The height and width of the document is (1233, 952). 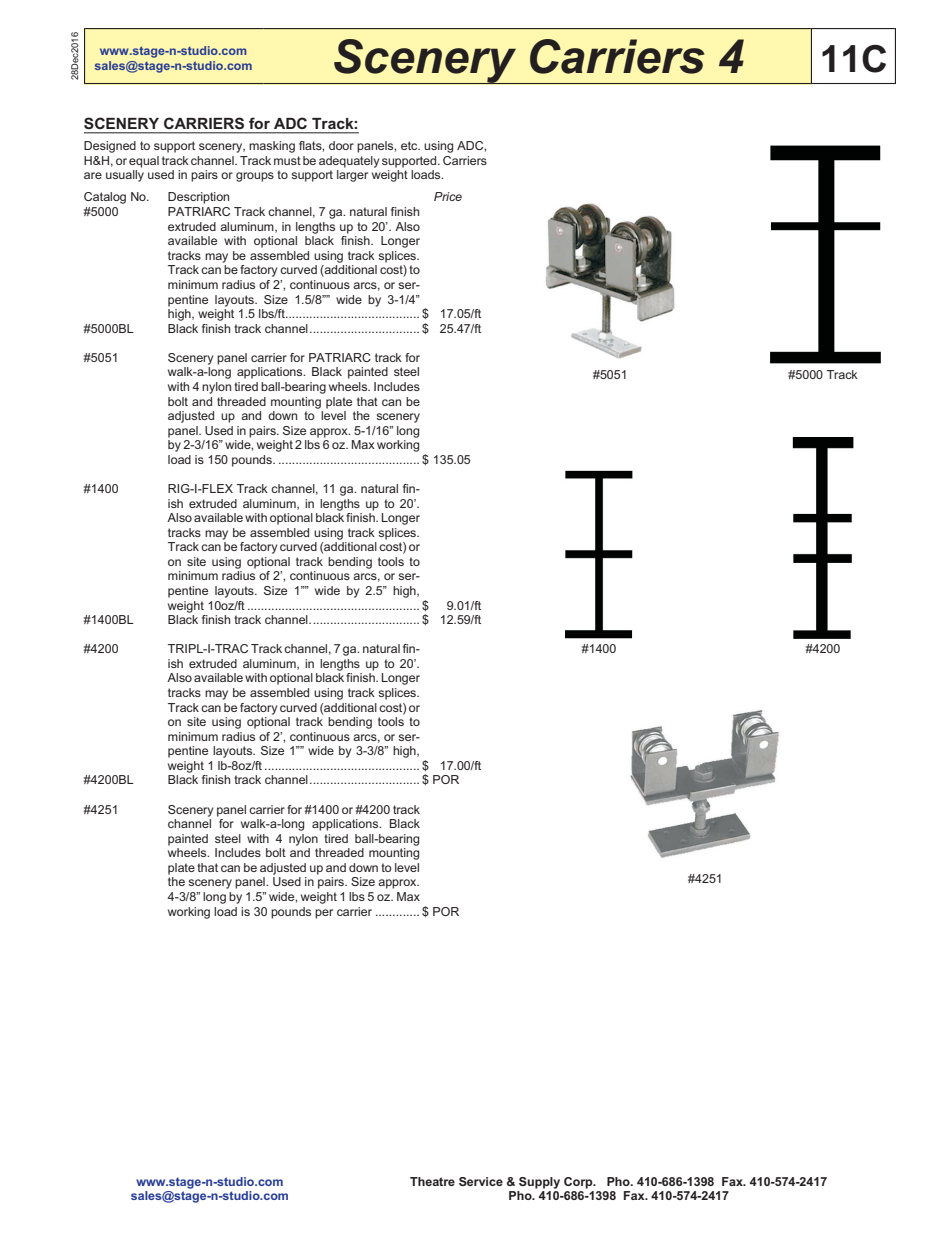 What do you see at coordinates (539, 1183) in the document?
I see `Supply` at bounding box center [539, 1183].
